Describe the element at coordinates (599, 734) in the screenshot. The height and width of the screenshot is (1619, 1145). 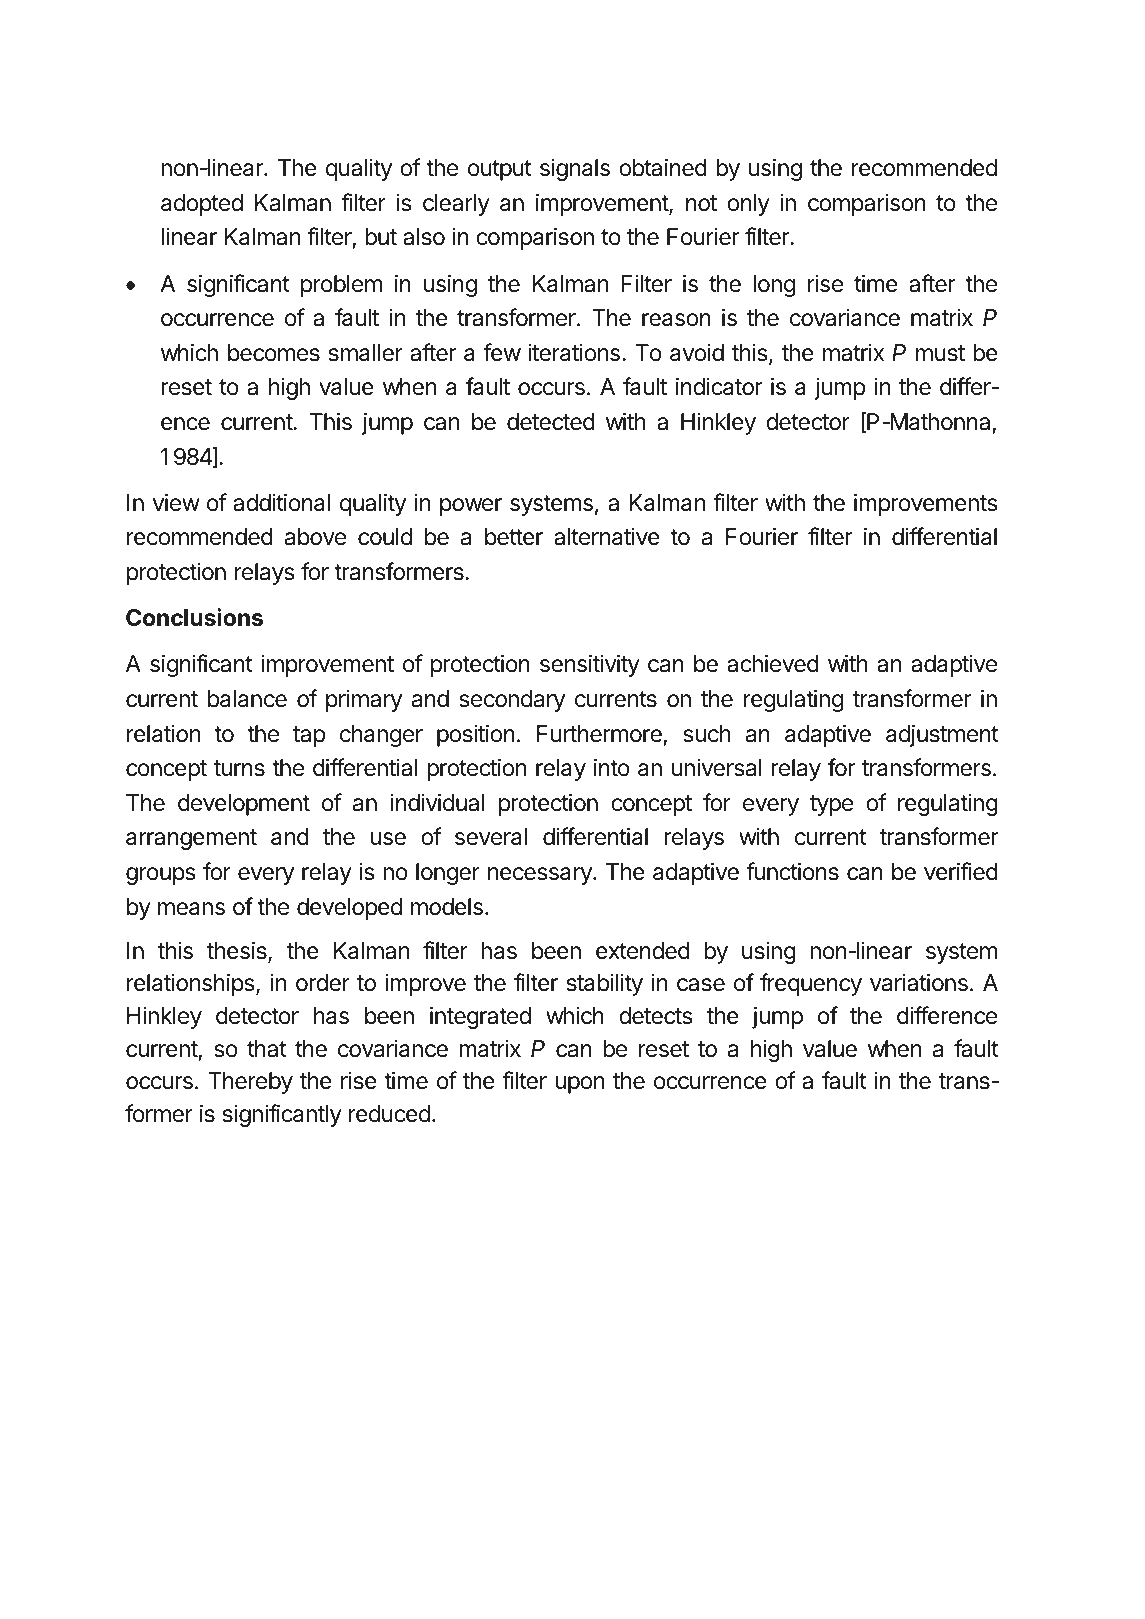
I see `Furthermore` at that location.
